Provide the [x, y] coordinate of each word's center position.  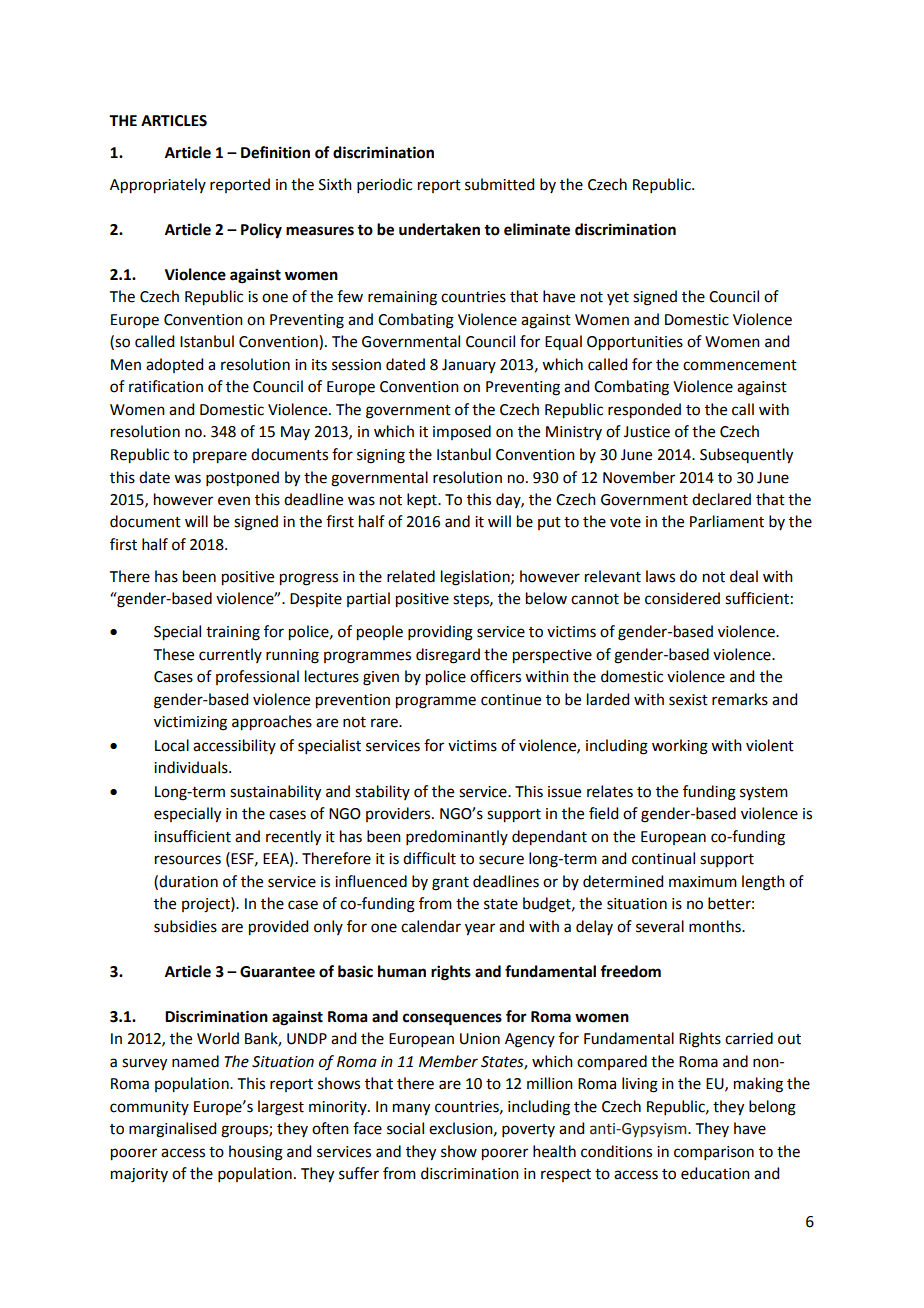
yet [618, 298]
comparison [714, 1153]
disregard [448, 656]
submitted [499, 184]
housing [256, 1153]
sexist [688, 700]
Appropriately [158, 186]
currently [230, 655]
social [405, 1128]
